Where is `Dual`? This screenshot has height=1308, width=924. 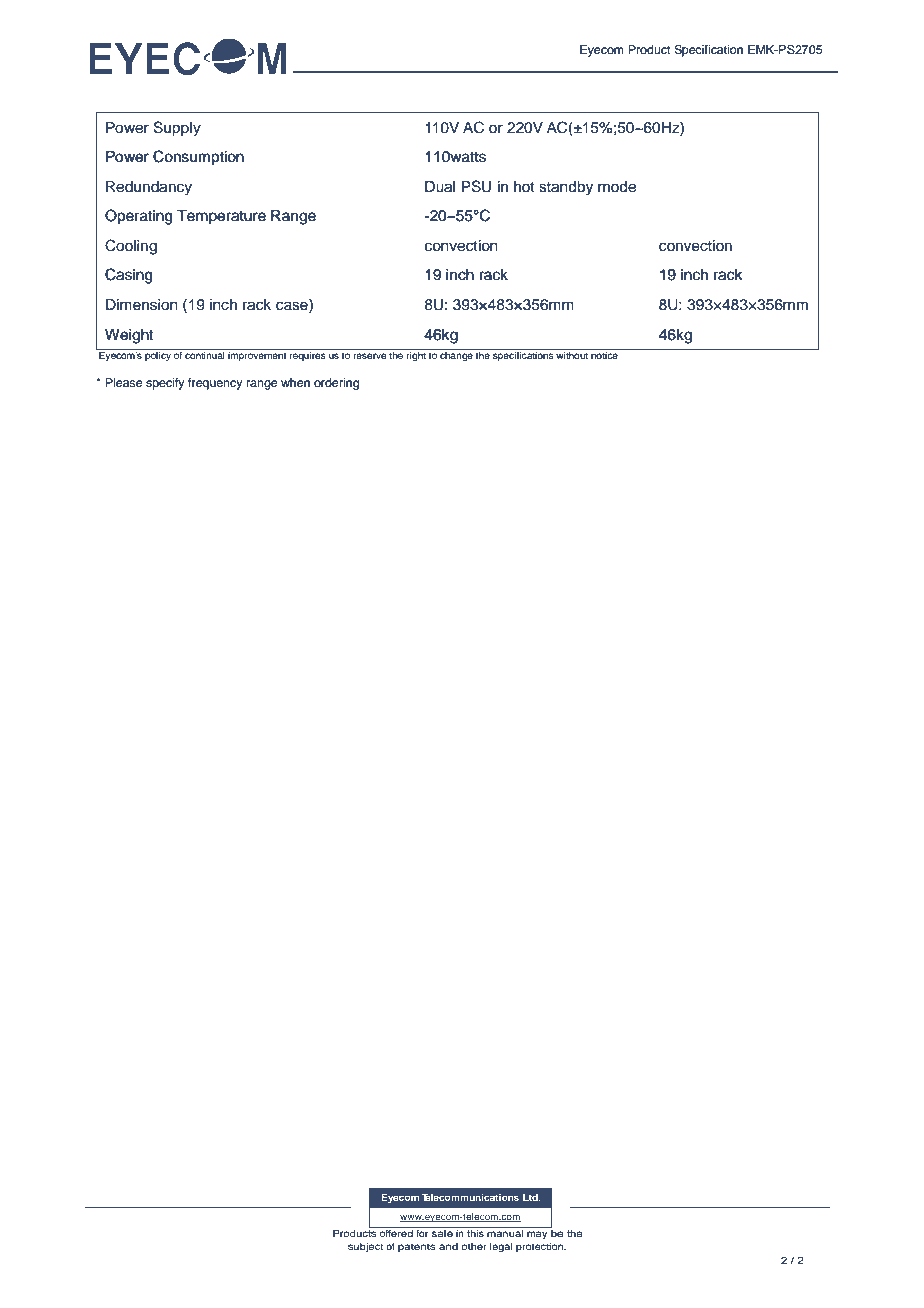 Dual is located at coordinates (440, 187).
